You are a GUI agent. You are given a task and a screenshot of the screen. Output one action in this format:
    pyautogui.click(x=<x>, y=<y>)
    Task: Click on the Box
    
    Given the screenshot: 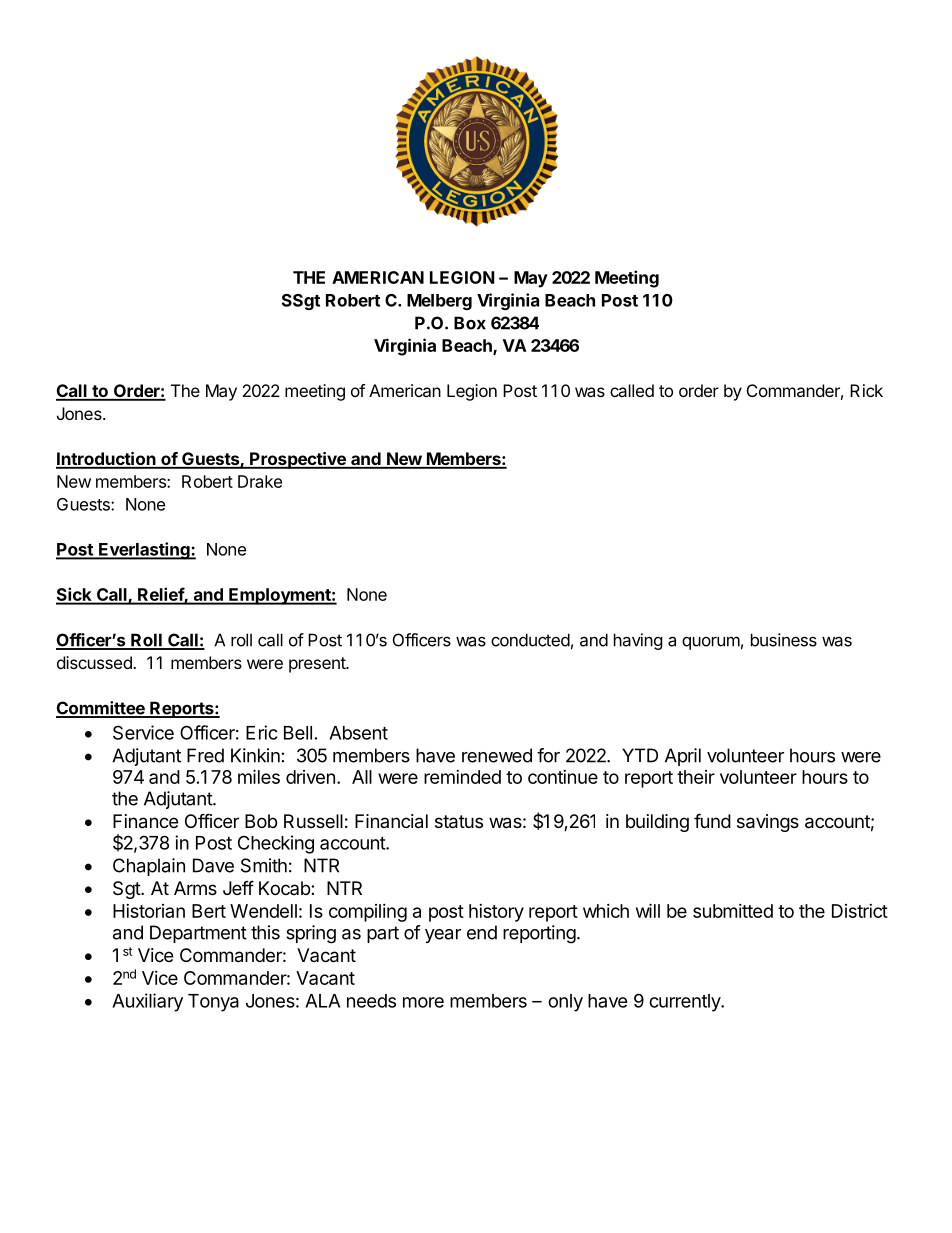 What is the action you would take?
    pyautogui.click(x=470, y=323)
